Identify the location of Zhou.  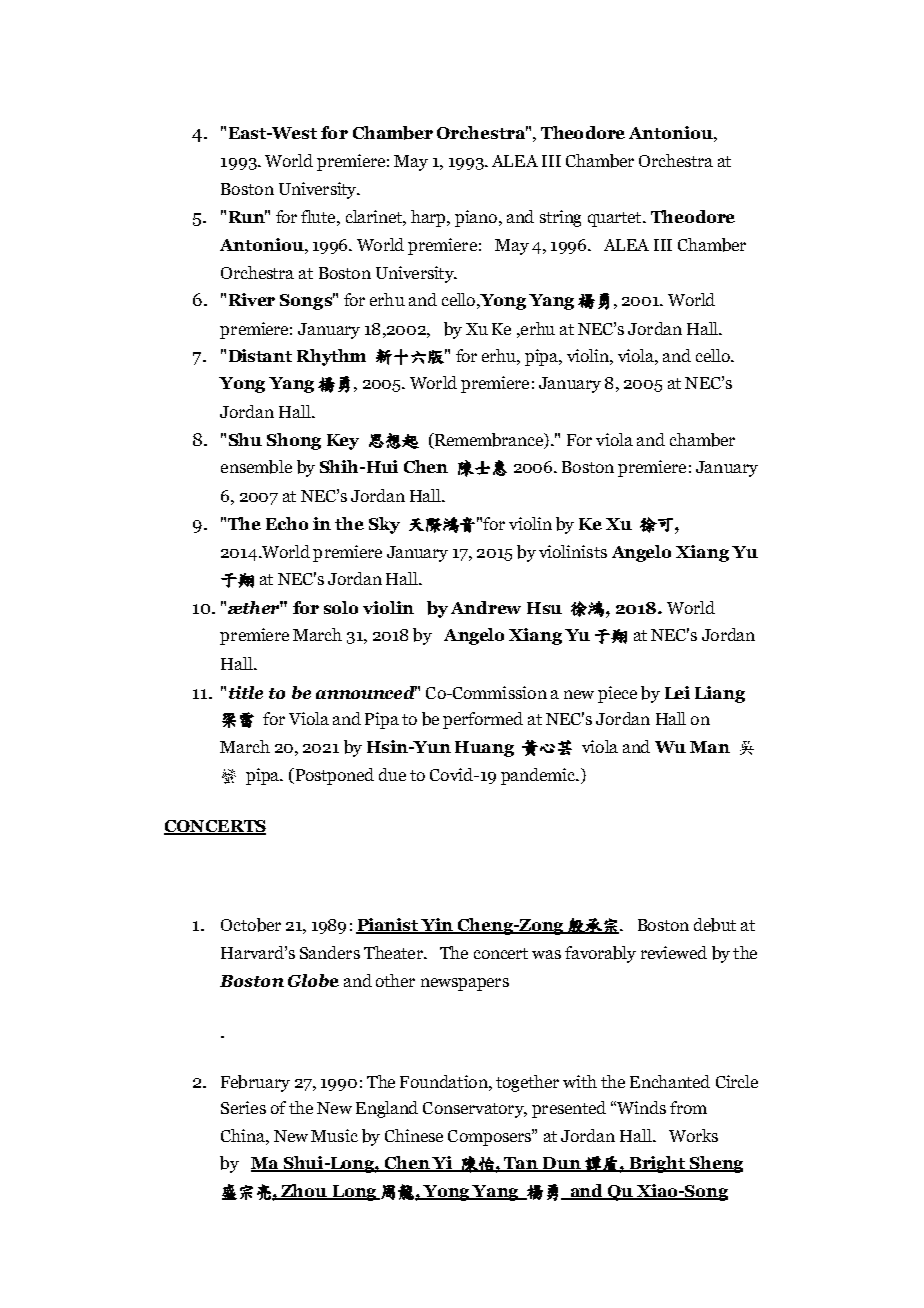
(305, 1192).
